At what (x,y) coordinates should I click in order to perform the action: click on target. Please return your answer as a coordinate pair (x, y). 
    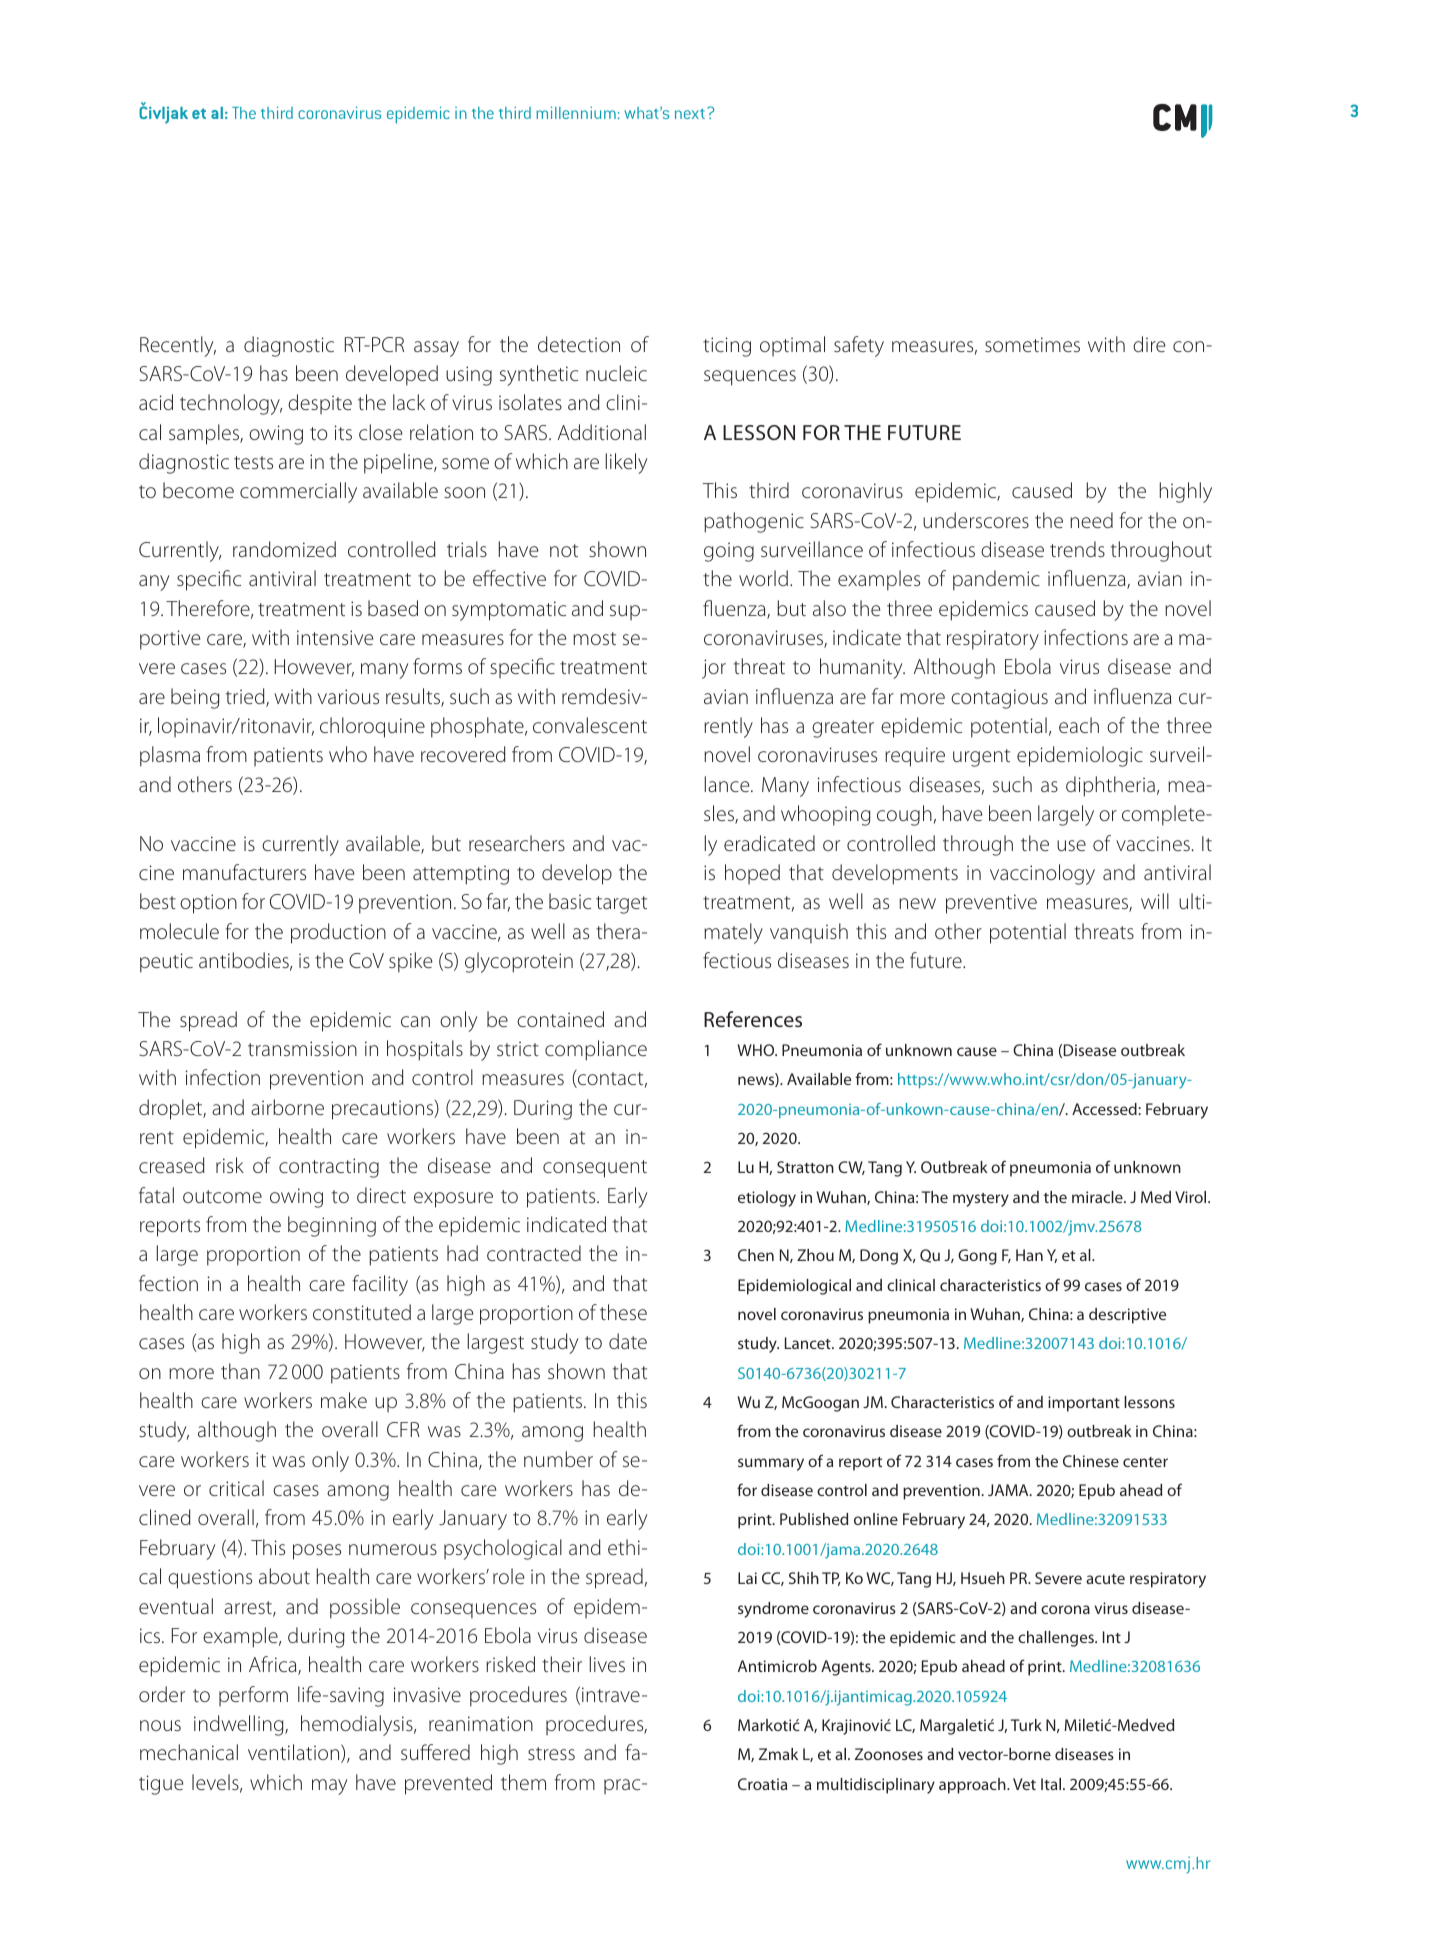
    Looking at the image, I should click on (621, 905).
